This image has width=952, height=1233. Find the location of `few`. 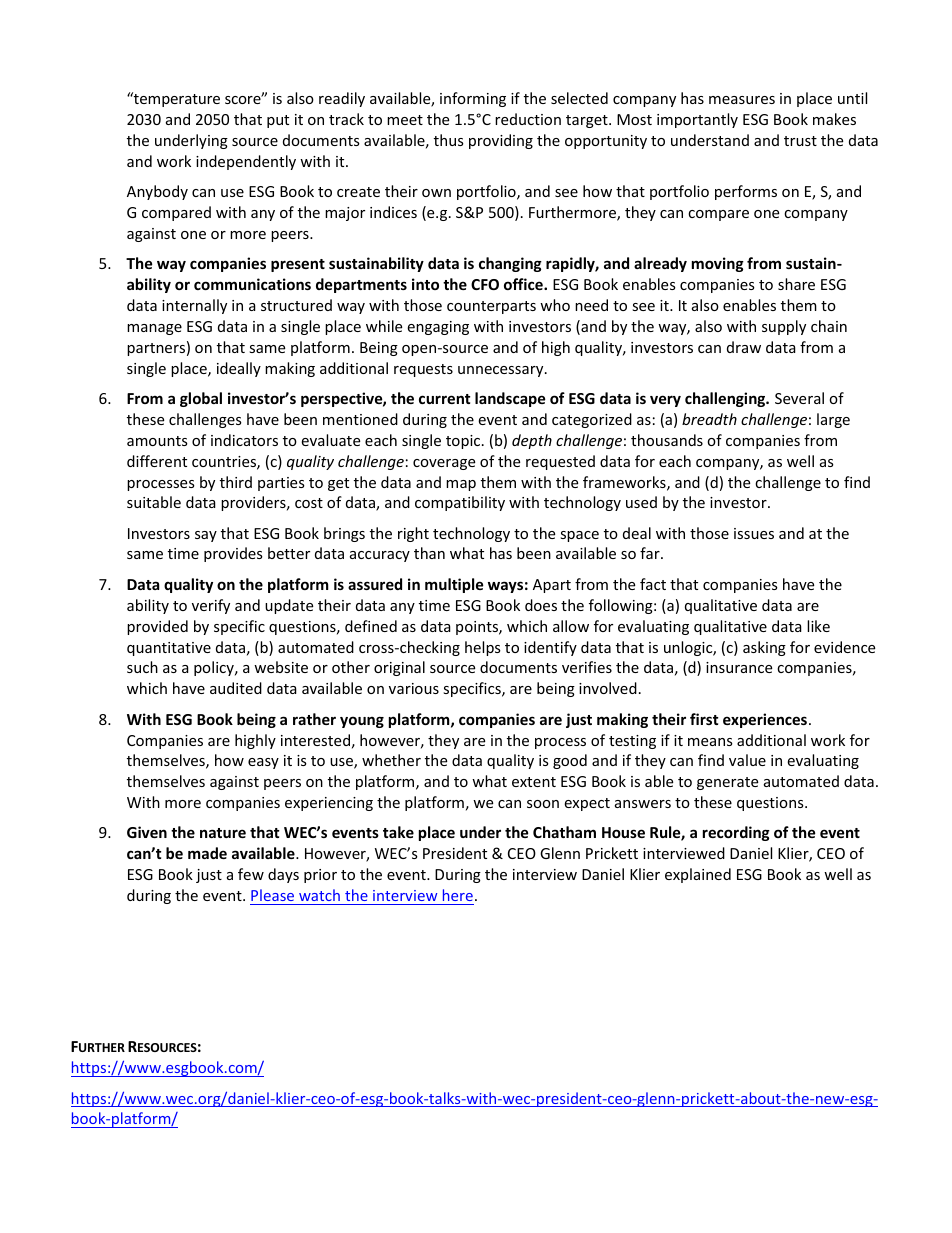

few is located at coordinates (251, 874).
